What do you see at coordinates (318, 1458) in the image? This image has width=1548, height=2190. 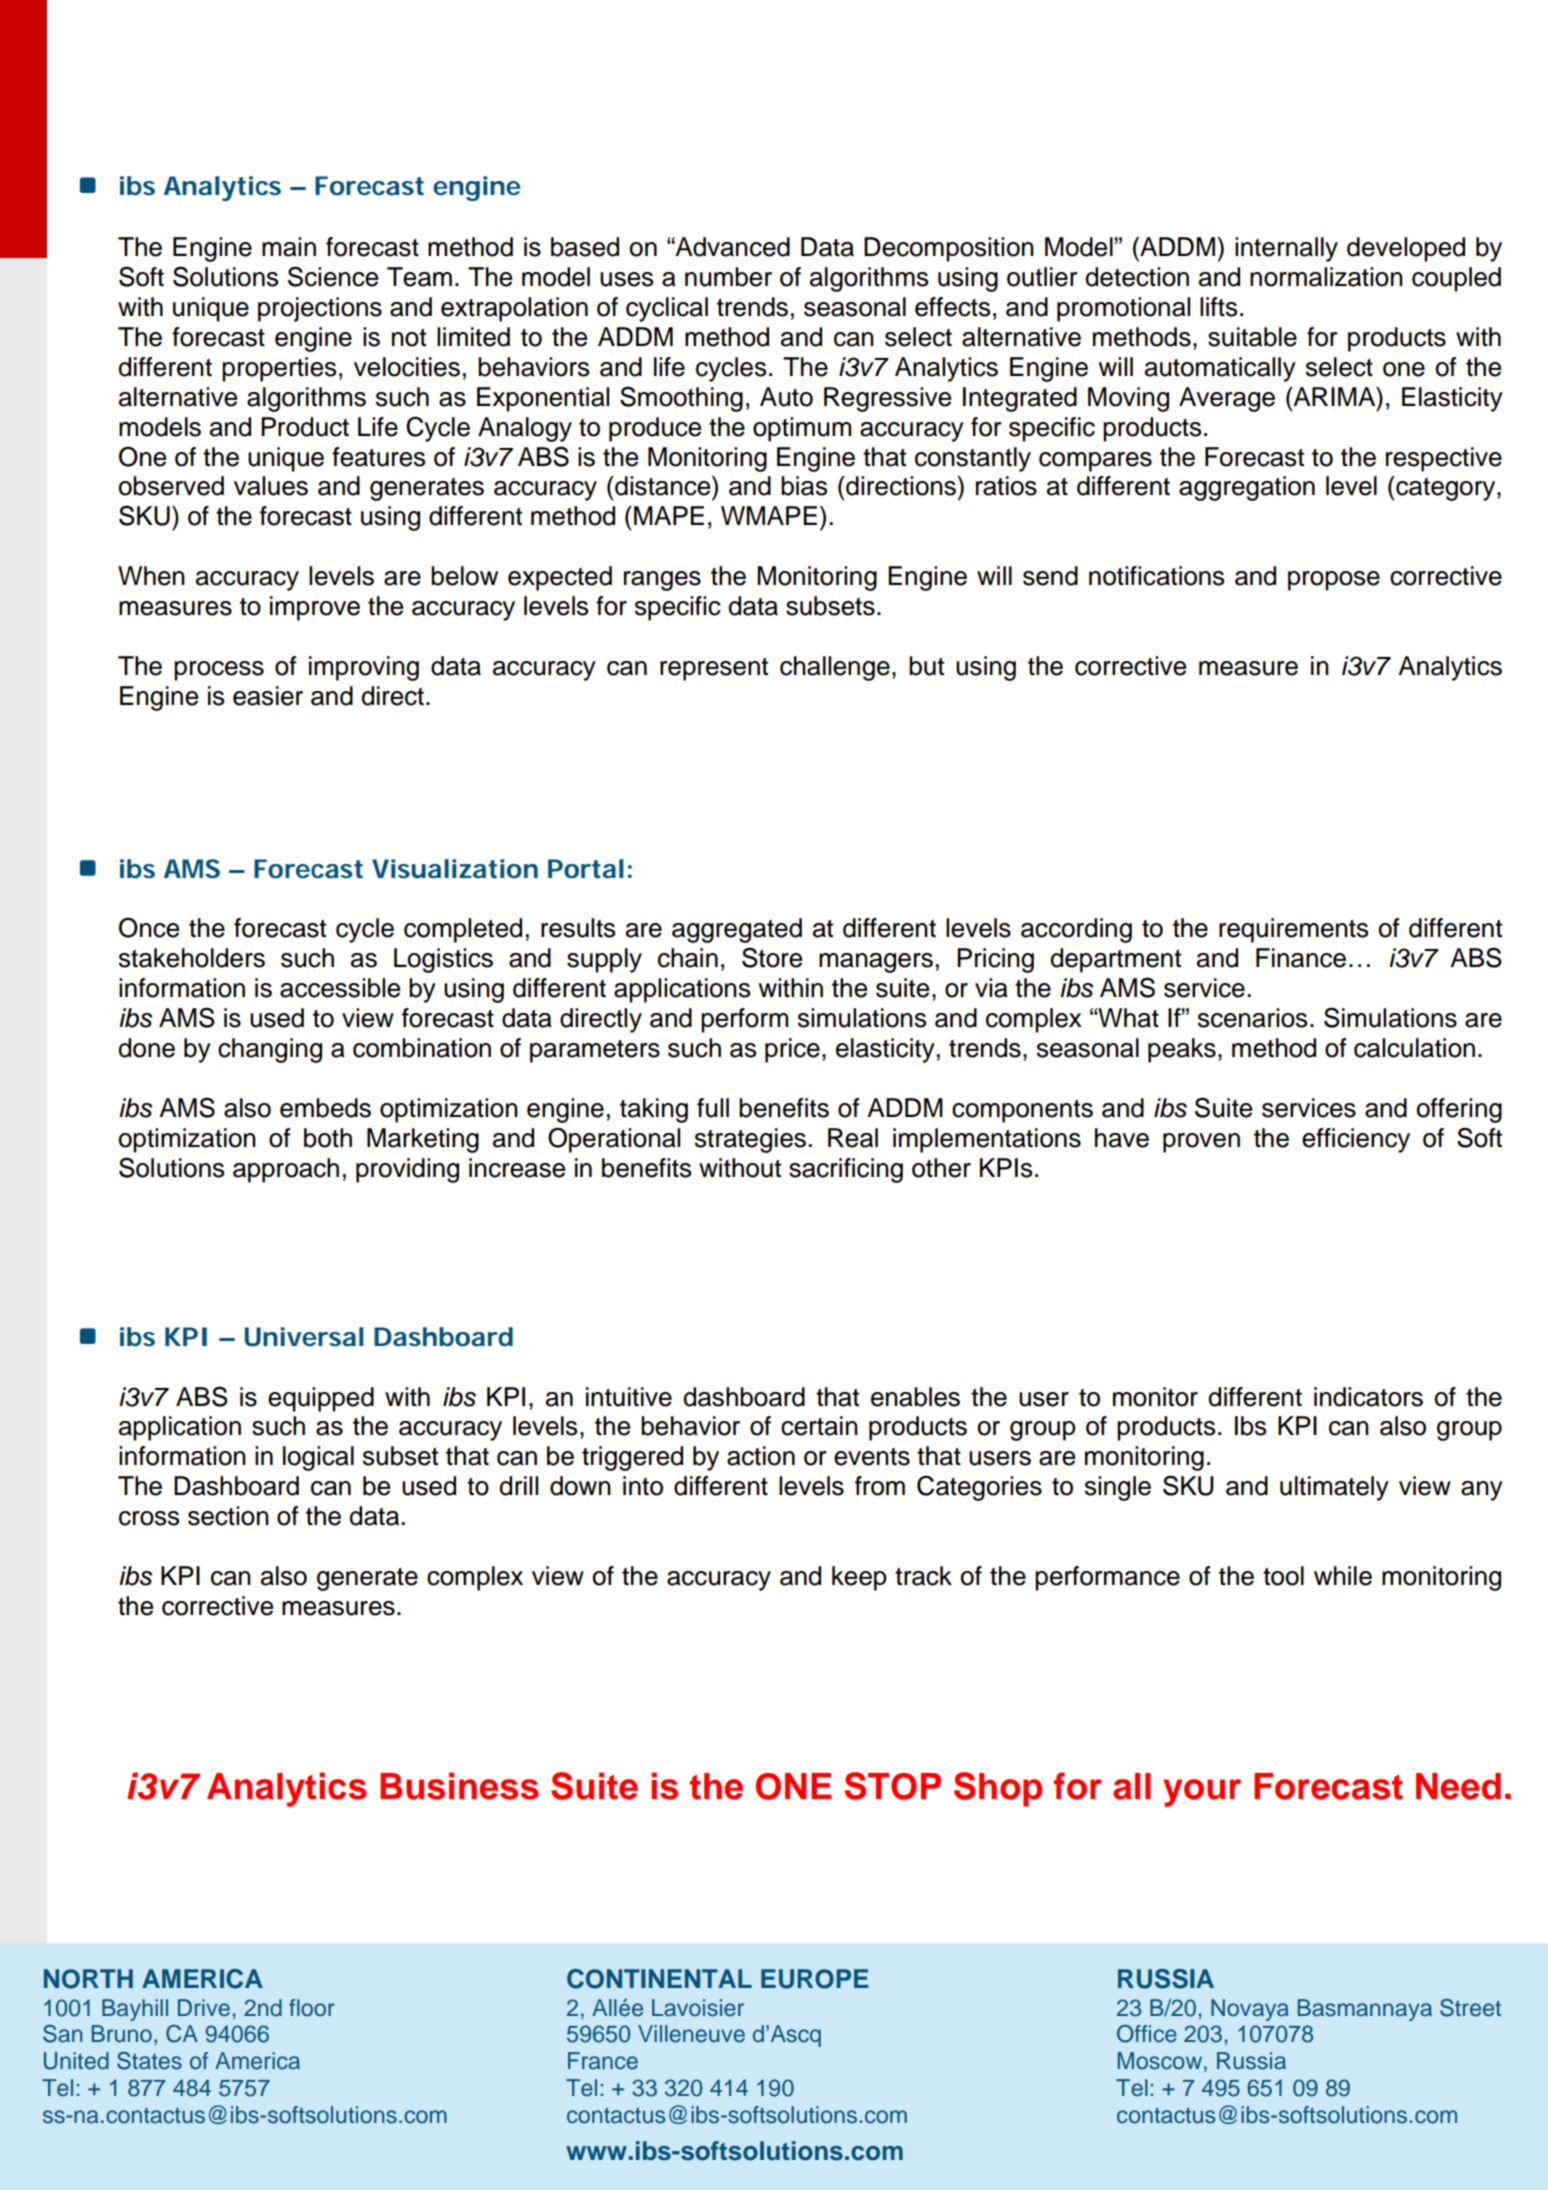 I see `logical` at bounding box center [318, 1458].
